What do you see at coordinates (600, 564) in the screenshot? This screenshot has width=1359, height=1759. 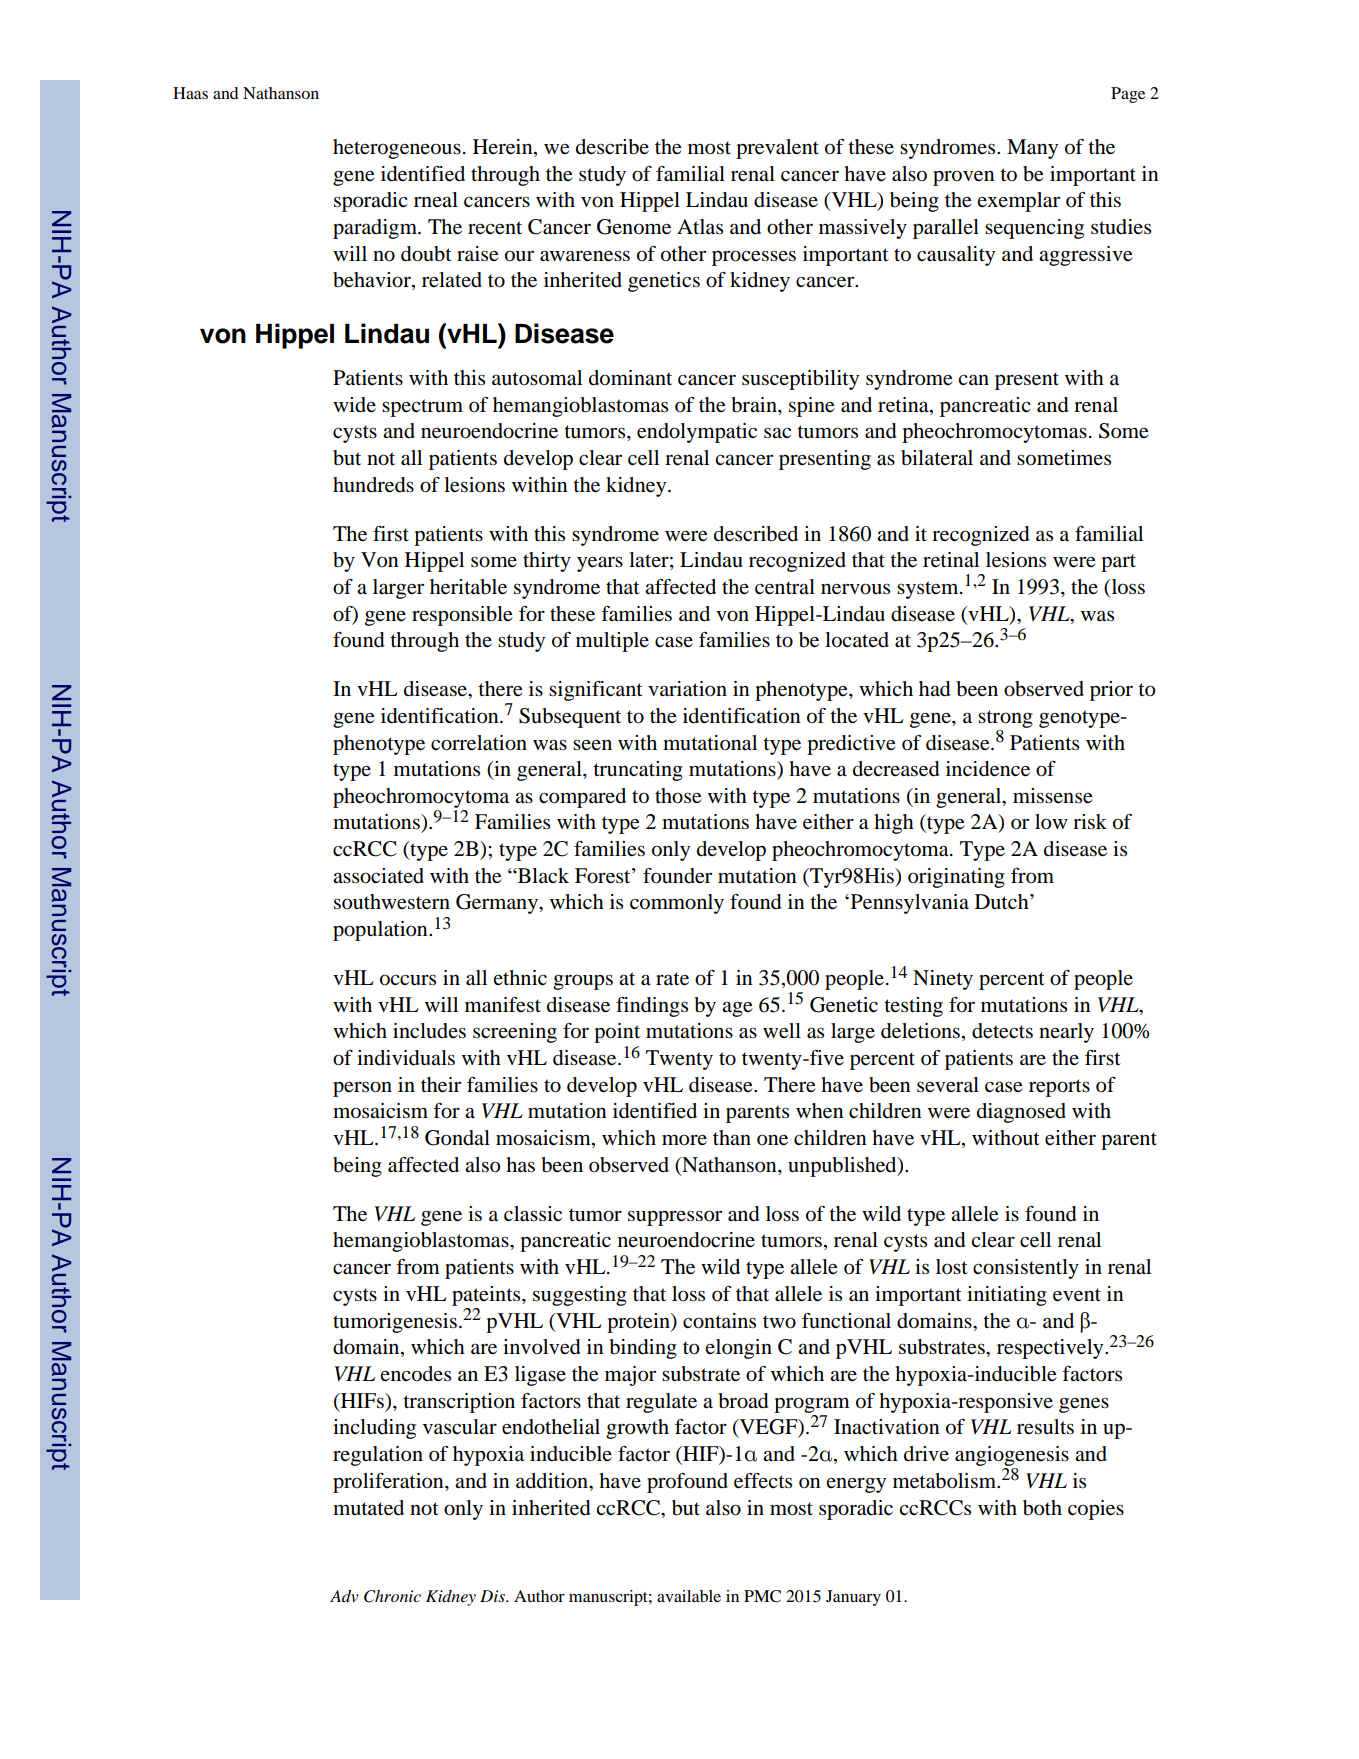 I see `years` at bounding box center [600, 564].
